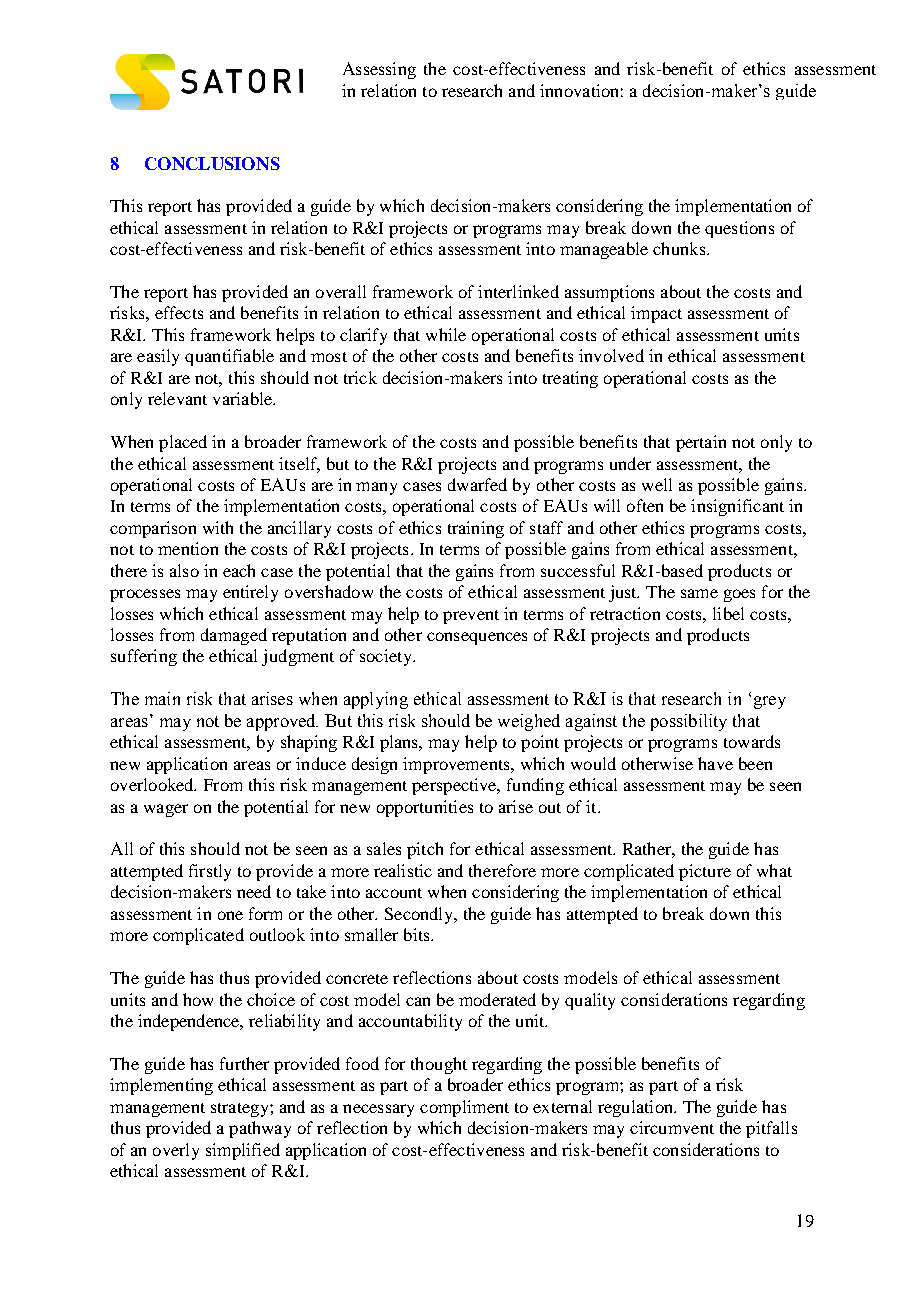  Describe the element at coordinates (212, 163) in the screenshot. I see `CONCLUSIONS` at that location.
